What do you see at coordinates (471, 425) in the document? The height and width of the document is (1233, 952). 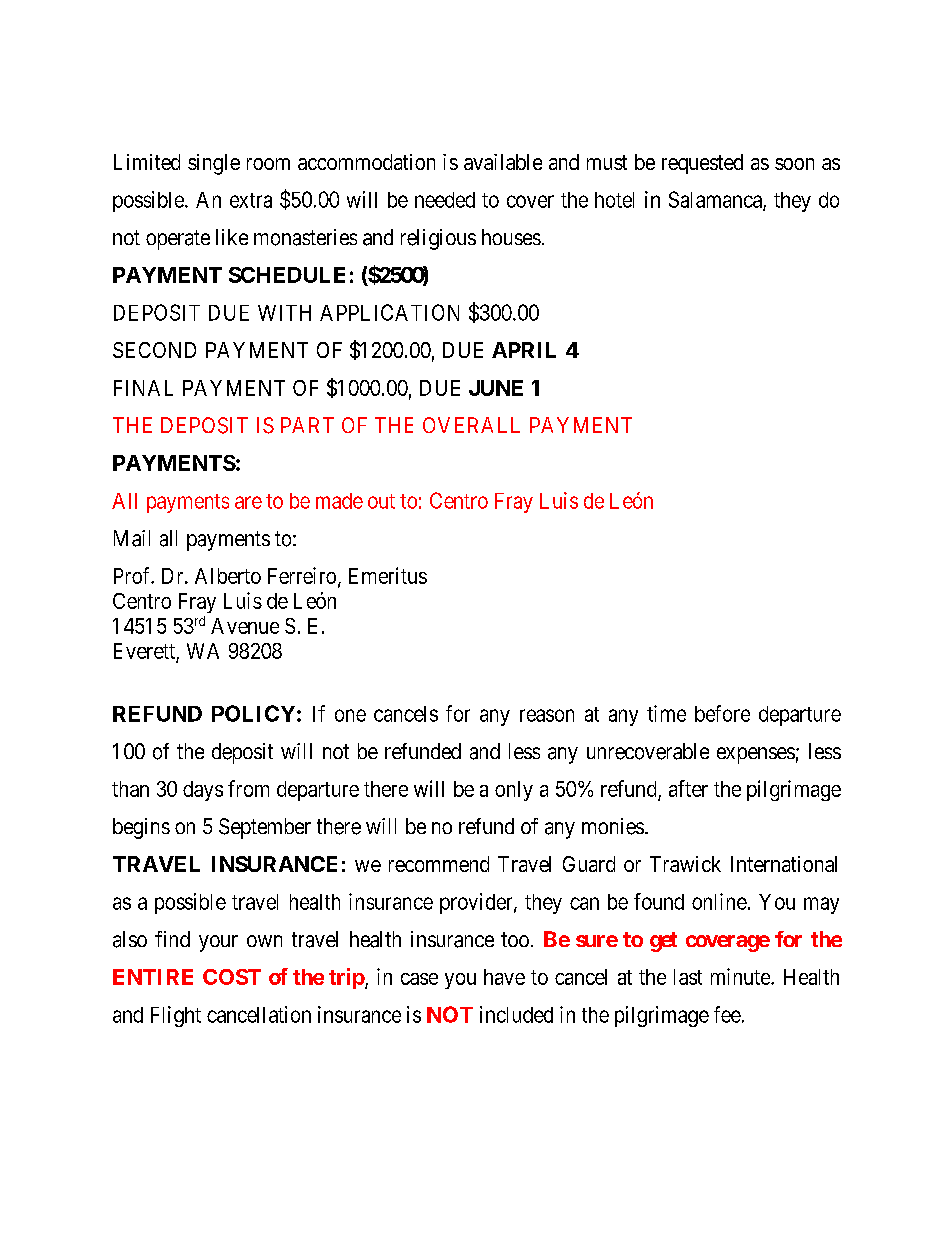 I see `OVERALL` at bounding box center [471, 425].
